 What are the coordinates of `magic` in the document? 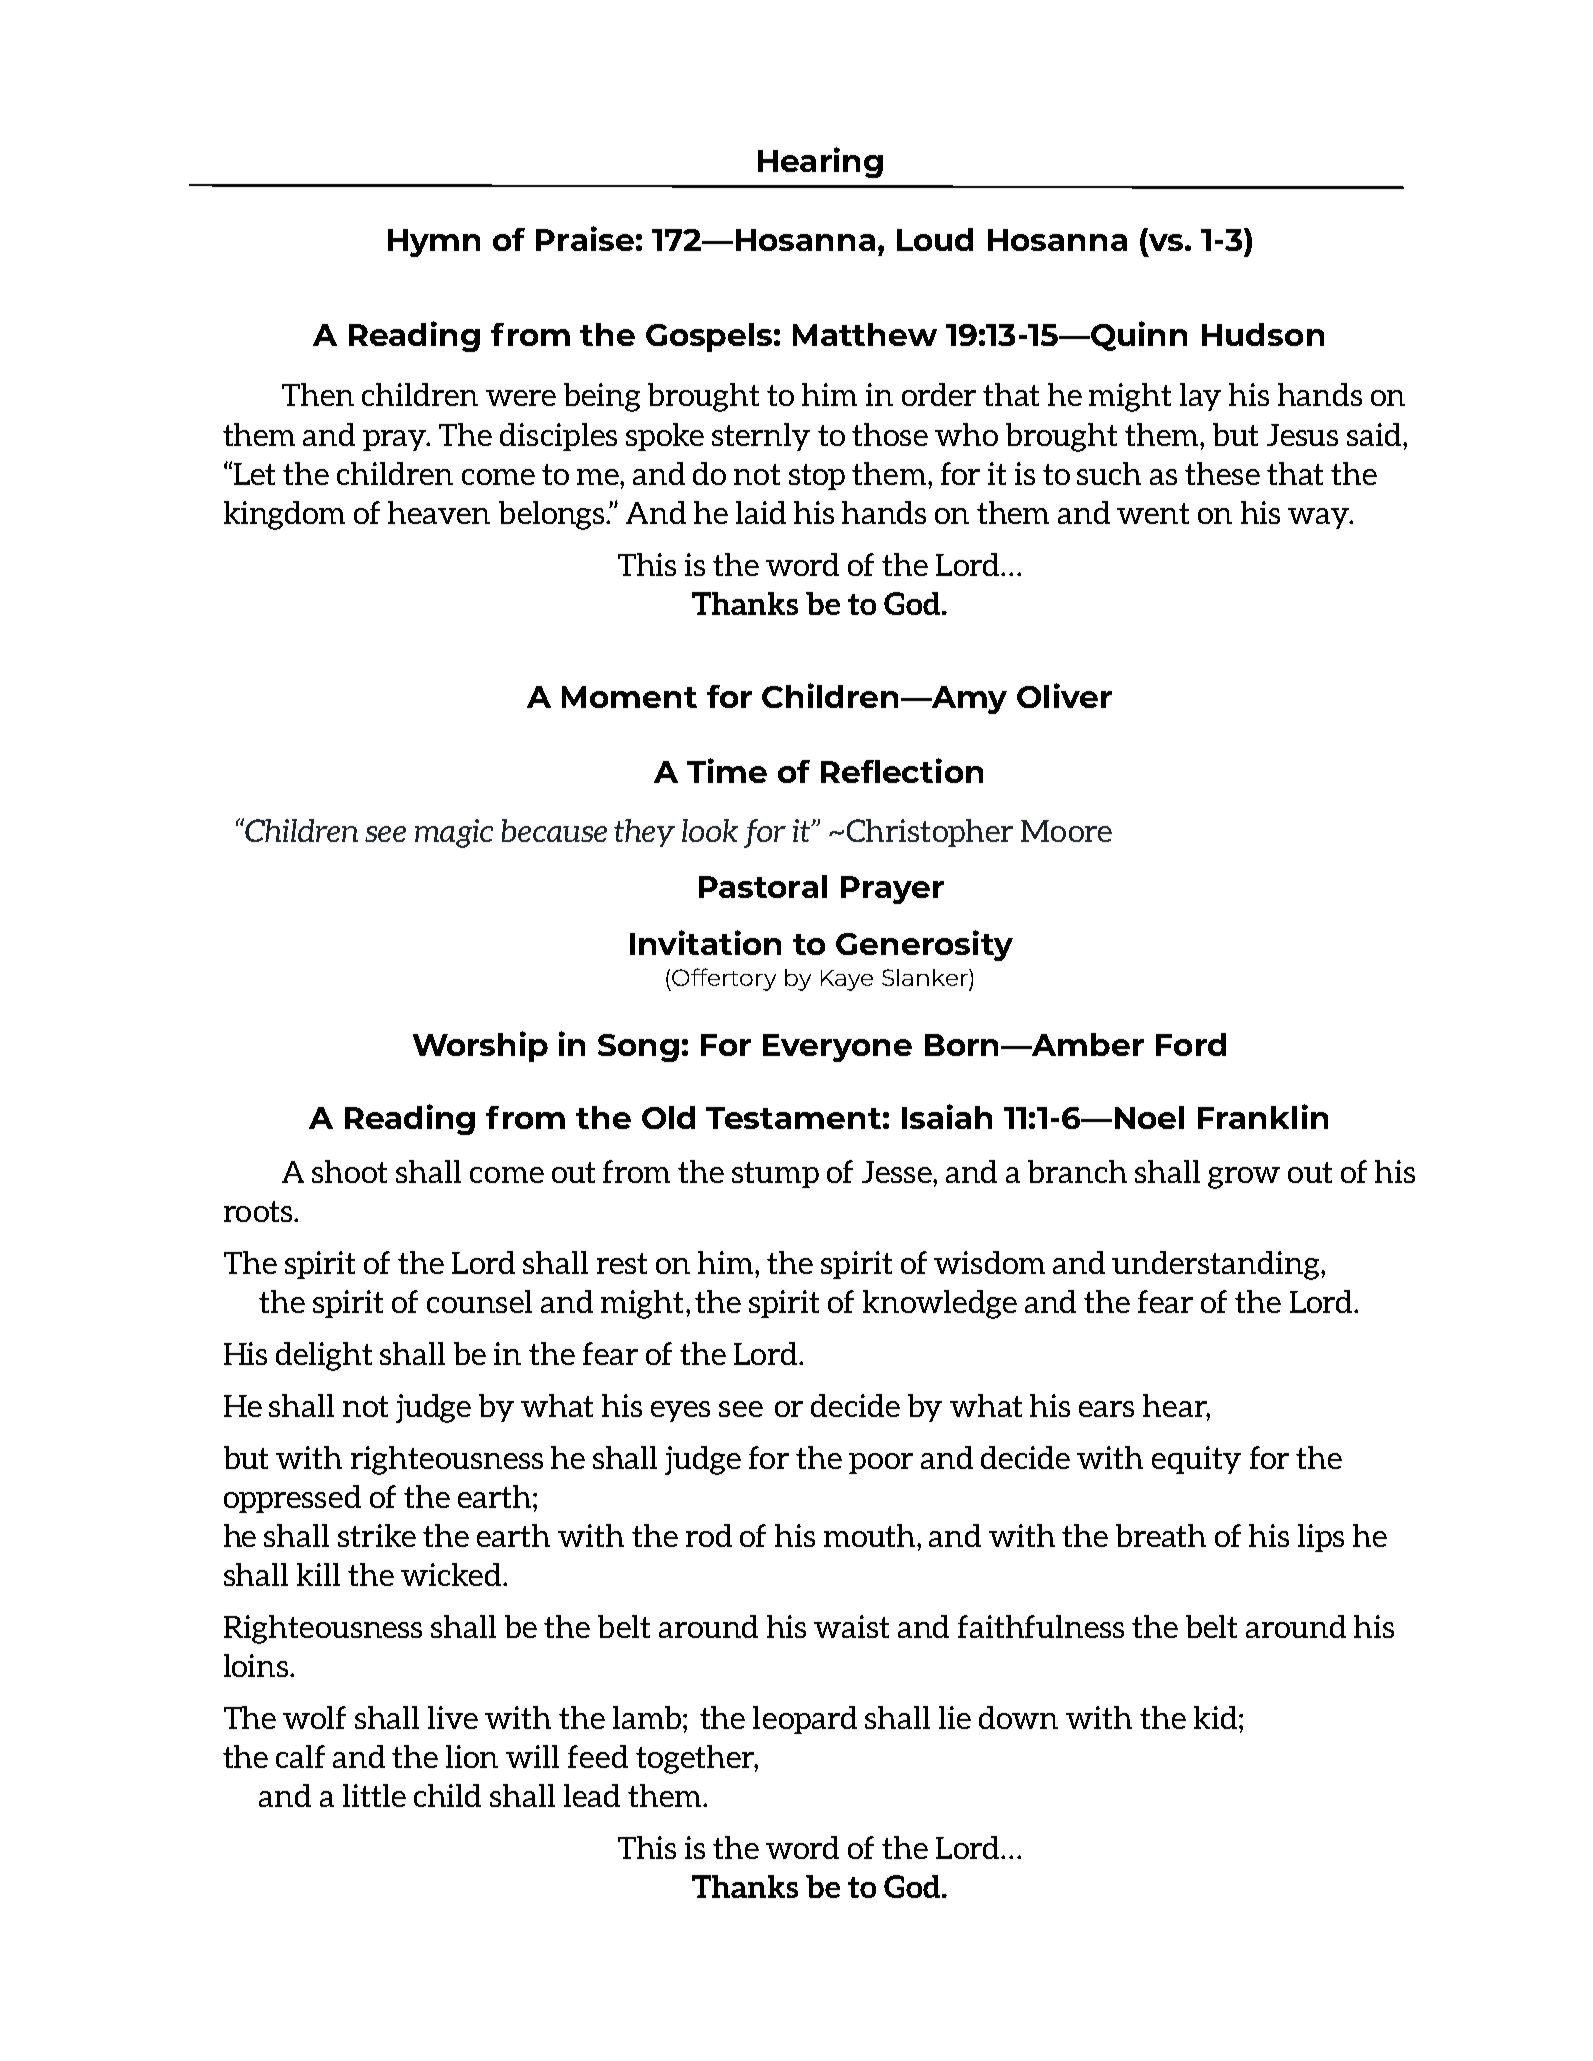 It's located at (454, 833).
